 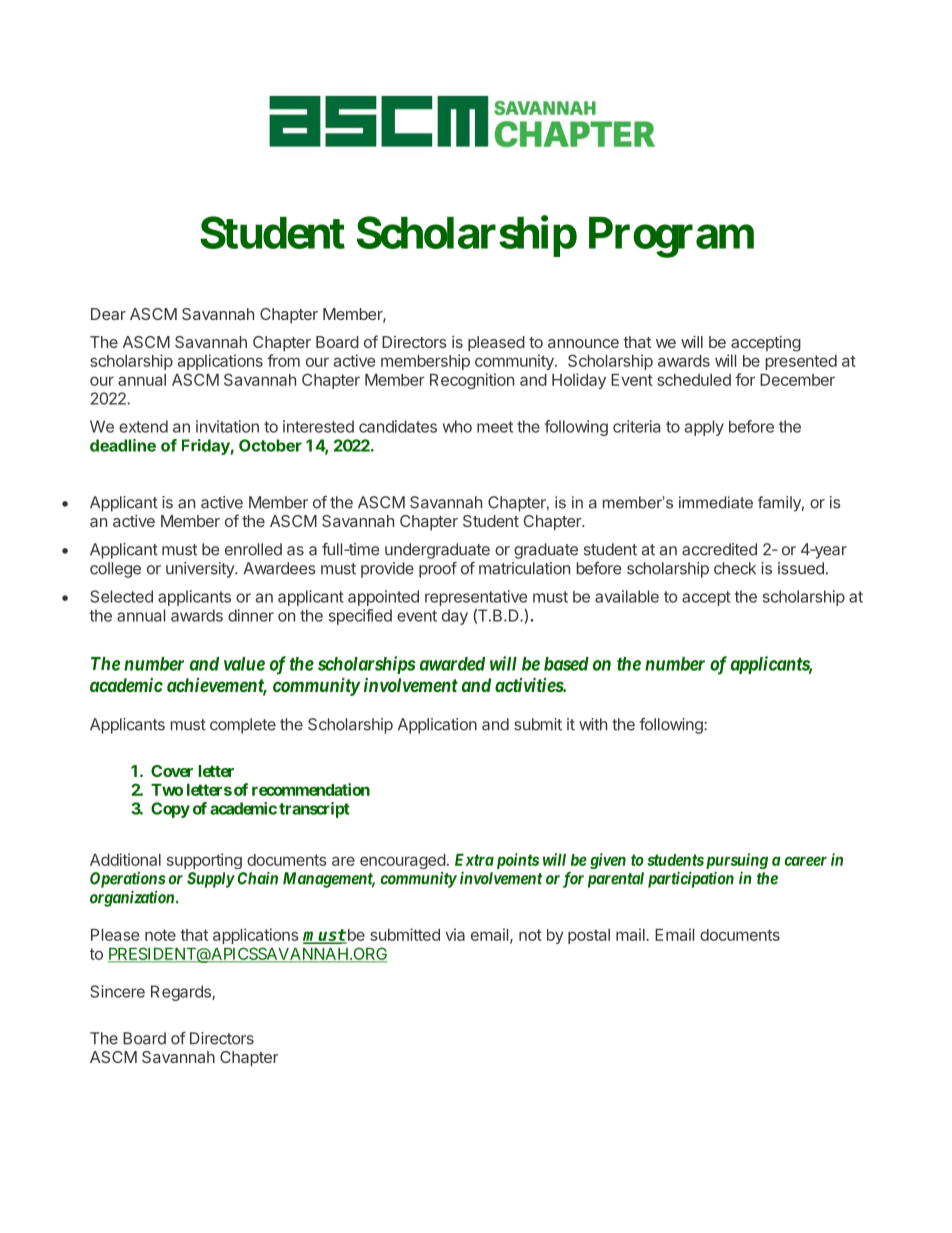 What do you see at coordinates (243, 726) in the document?
I see `complete` at bounding box center [243, 726].
